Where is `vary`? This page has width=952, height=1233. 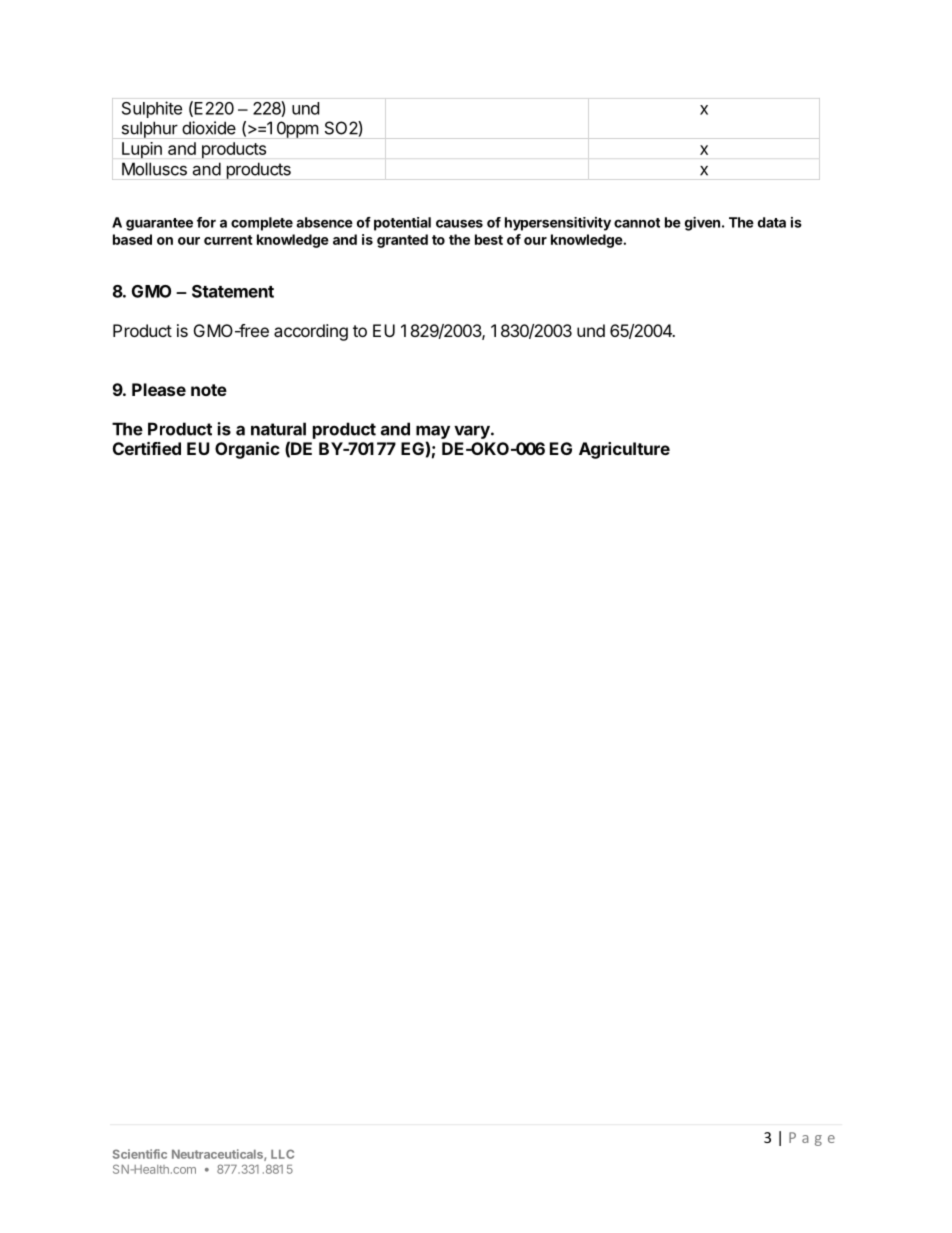 vary is located at coordinates (473, 432).
